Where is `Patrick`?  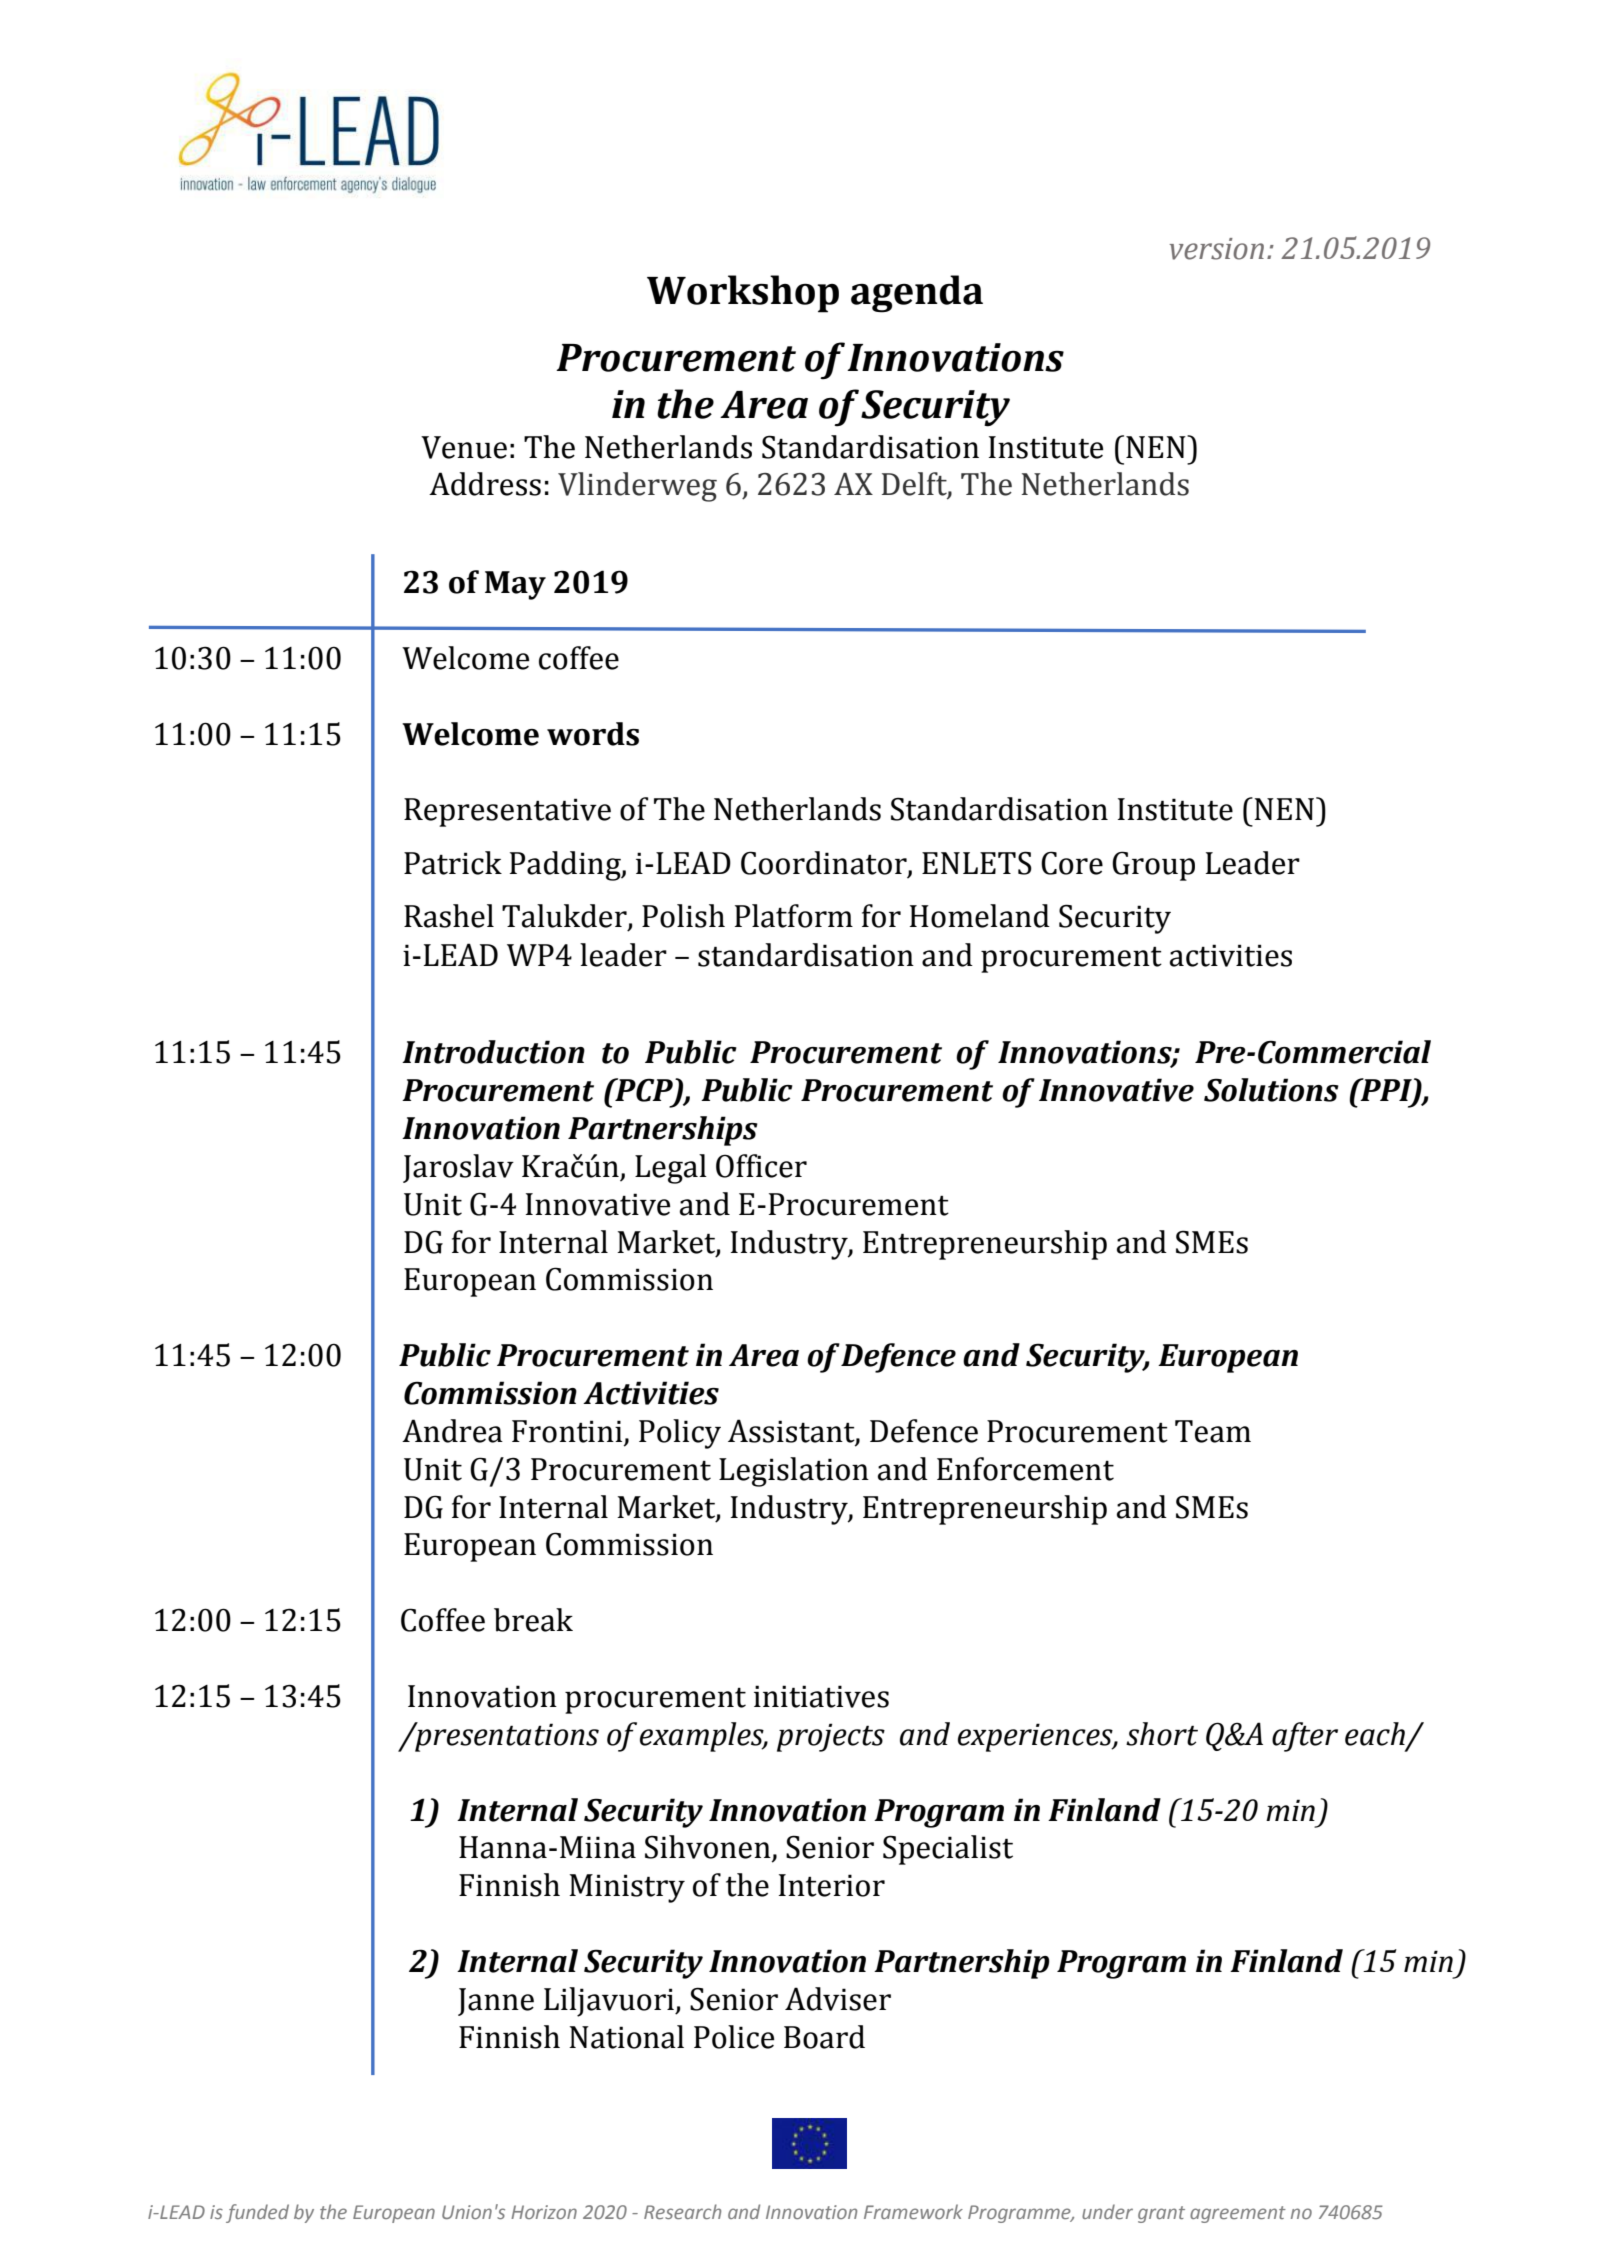
Patrick is located at coordinates (453, 863).
